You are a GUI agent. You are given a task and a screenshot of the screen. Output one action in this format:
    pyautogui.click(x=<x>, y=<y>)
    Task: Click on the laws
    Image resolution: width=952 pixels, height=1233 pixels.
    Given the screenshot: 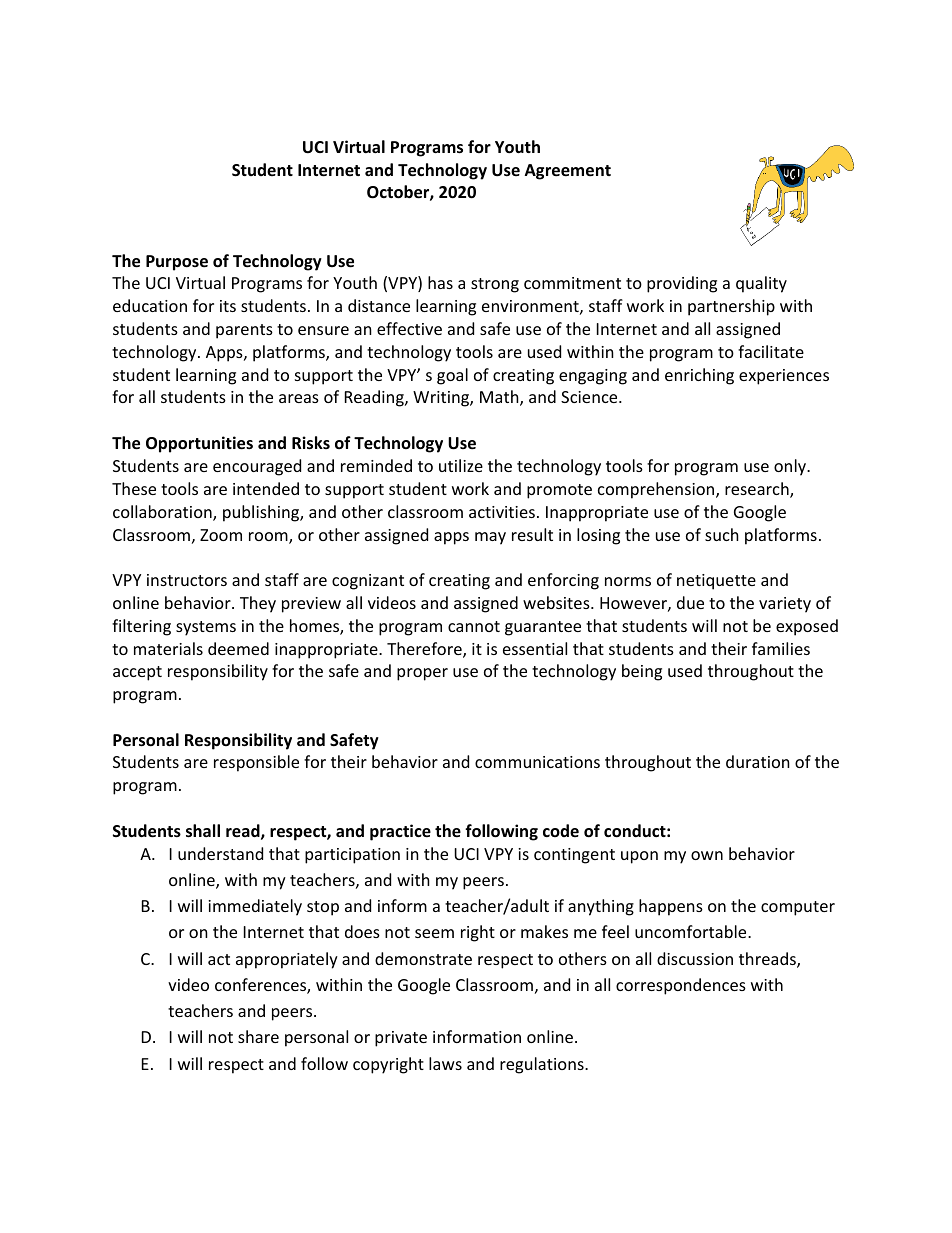 What is the action you would take?
    pyautogui.click(x=445, y=1063)
